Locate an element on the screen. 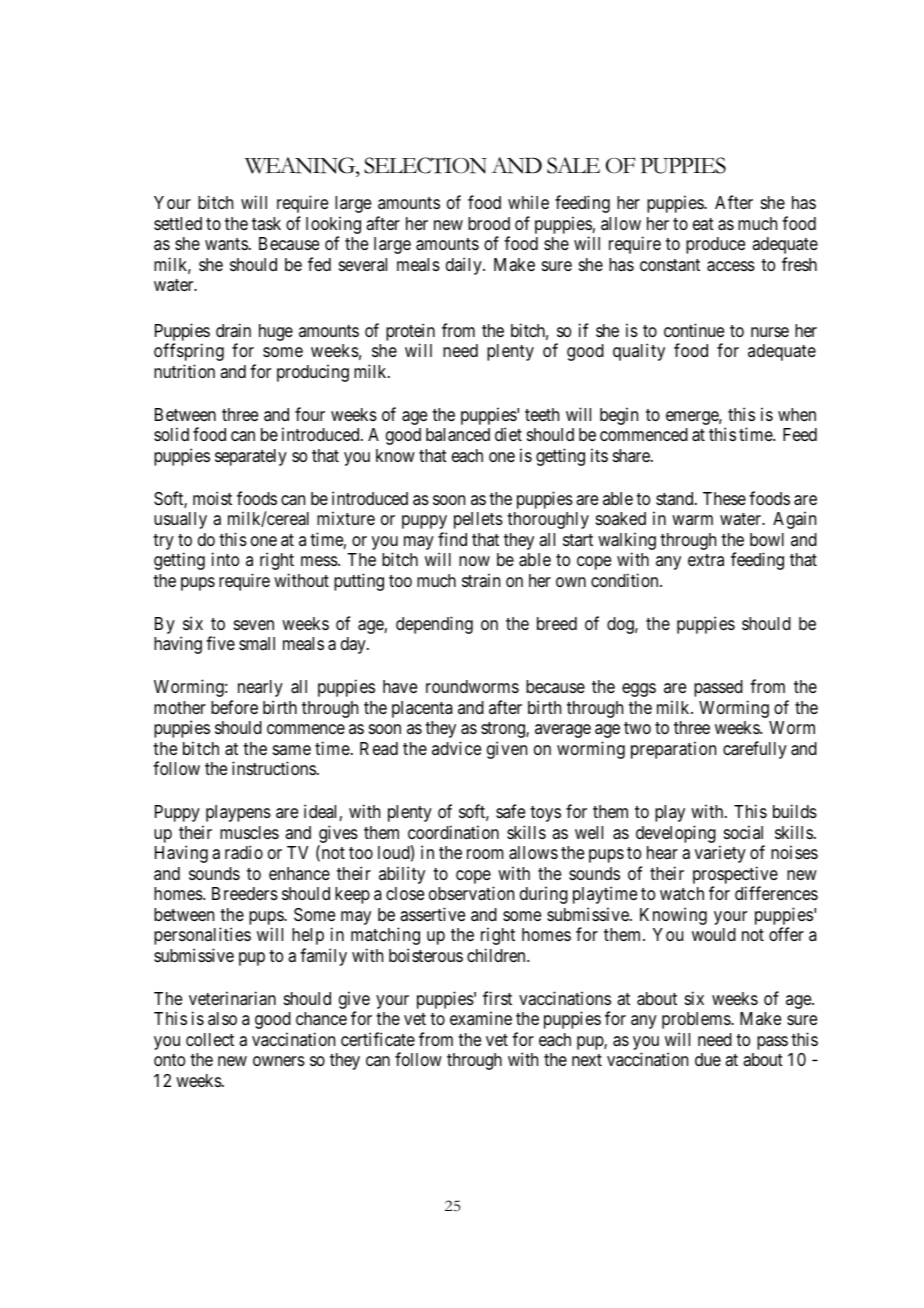  when is located at coordinates (797, 414).
